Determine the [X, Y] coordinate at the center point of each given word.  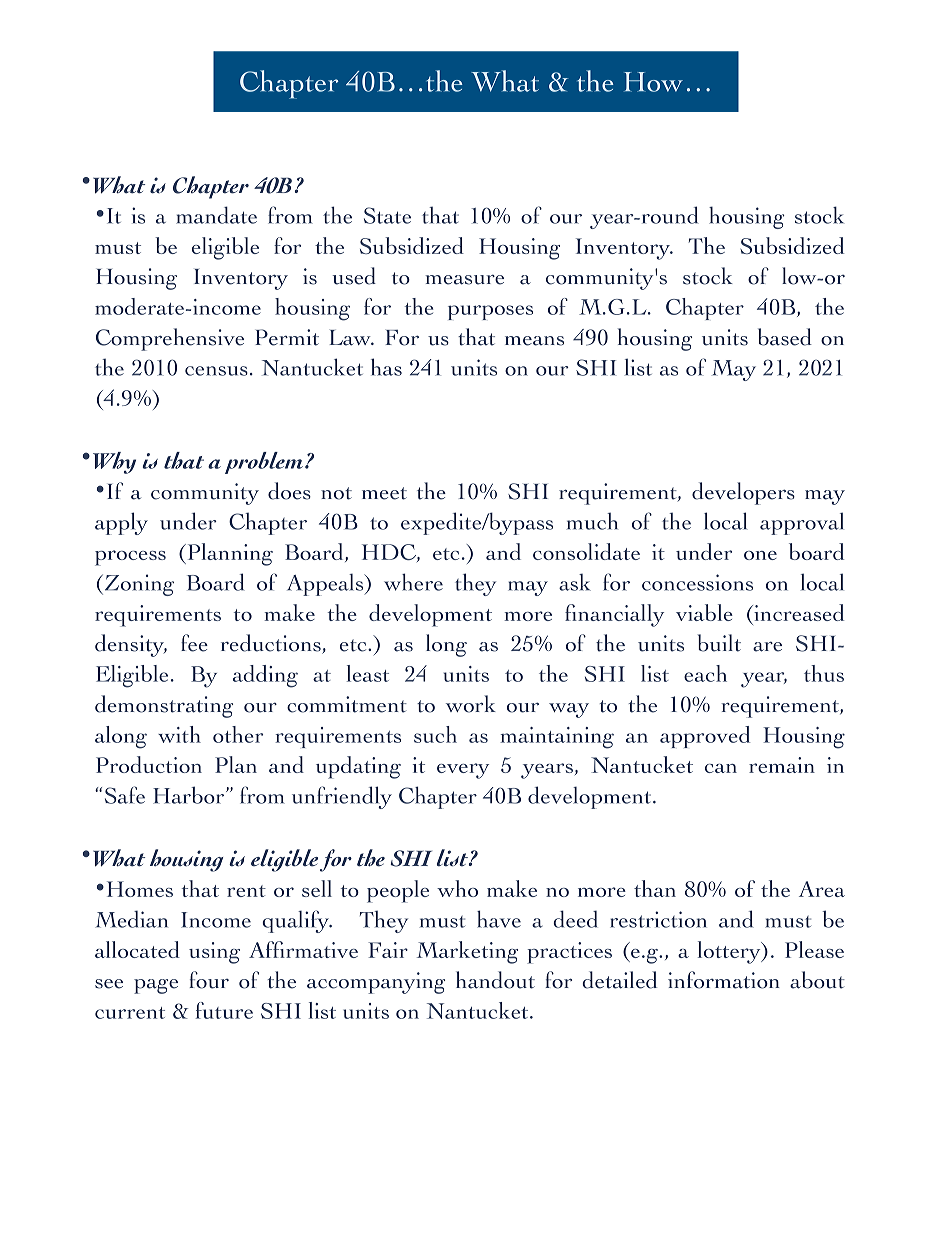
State [387, 215]
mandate [216, 215]
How [653, 82]
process [130, 558]
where [413, 582]
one [760, 555]
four [209, 980]
